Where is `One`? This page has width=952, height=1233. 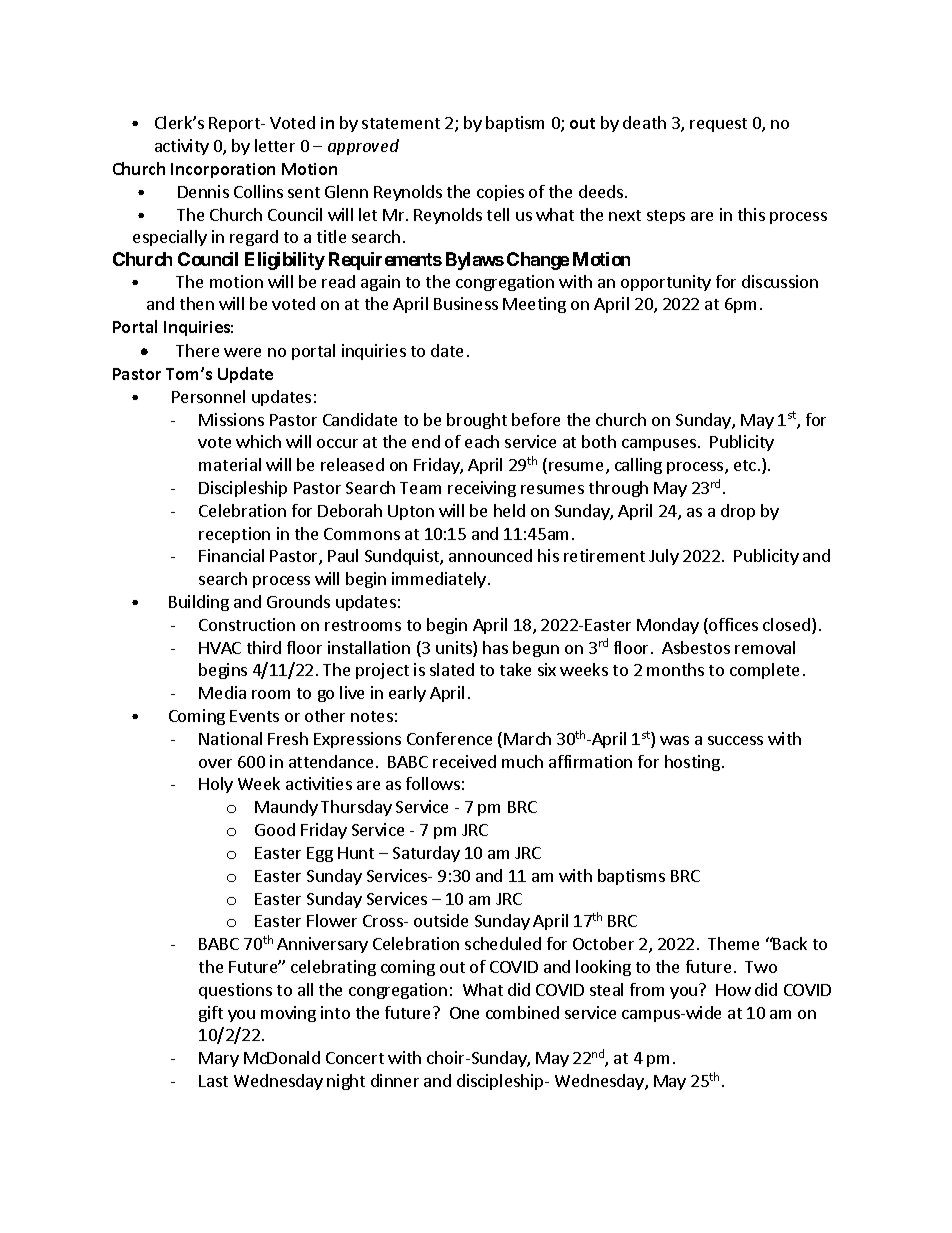
One is located at coordinates (464, 1013).
